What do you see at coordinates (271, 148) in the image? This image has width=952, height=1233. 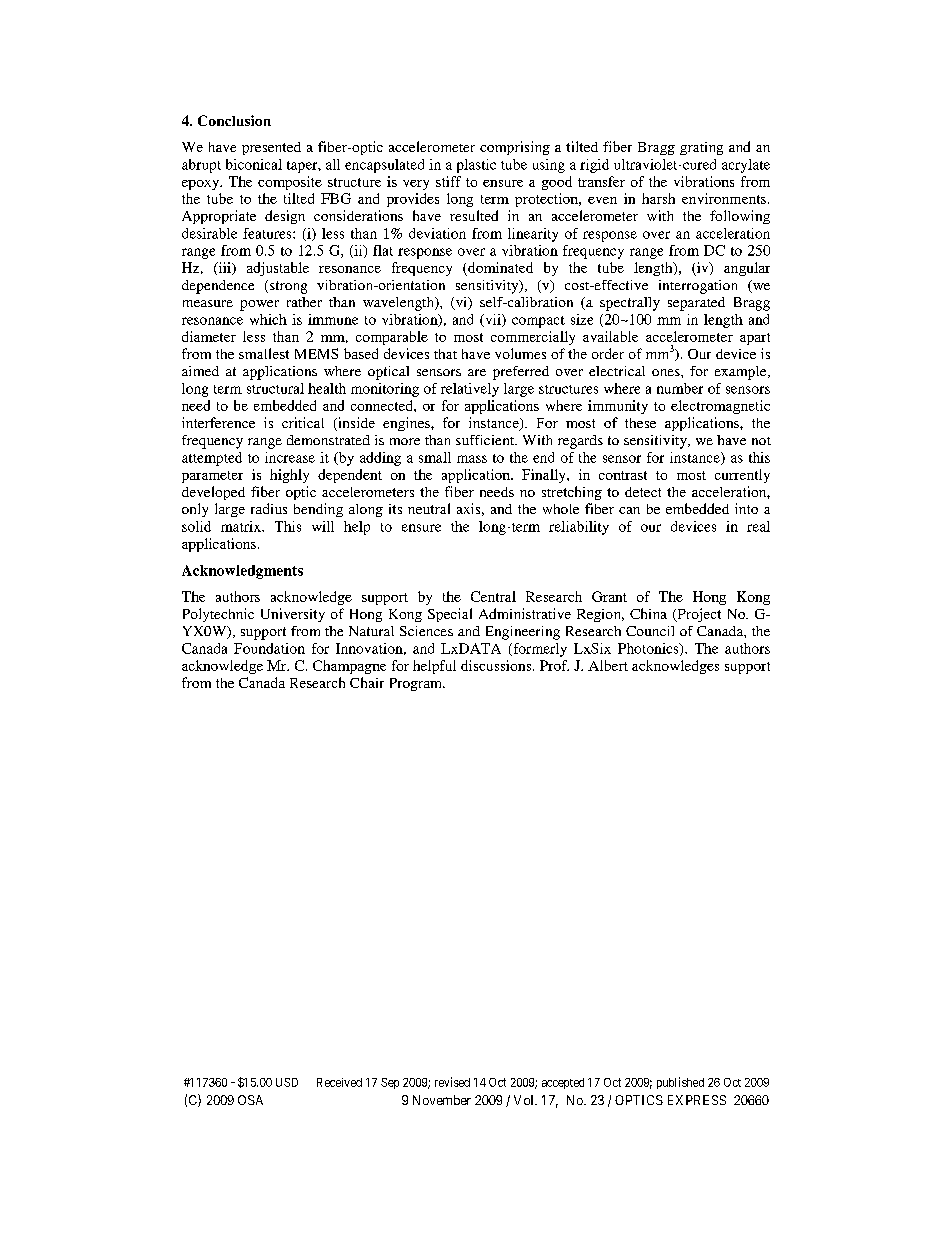 I see `presented` at bounding box center [271, 148].
